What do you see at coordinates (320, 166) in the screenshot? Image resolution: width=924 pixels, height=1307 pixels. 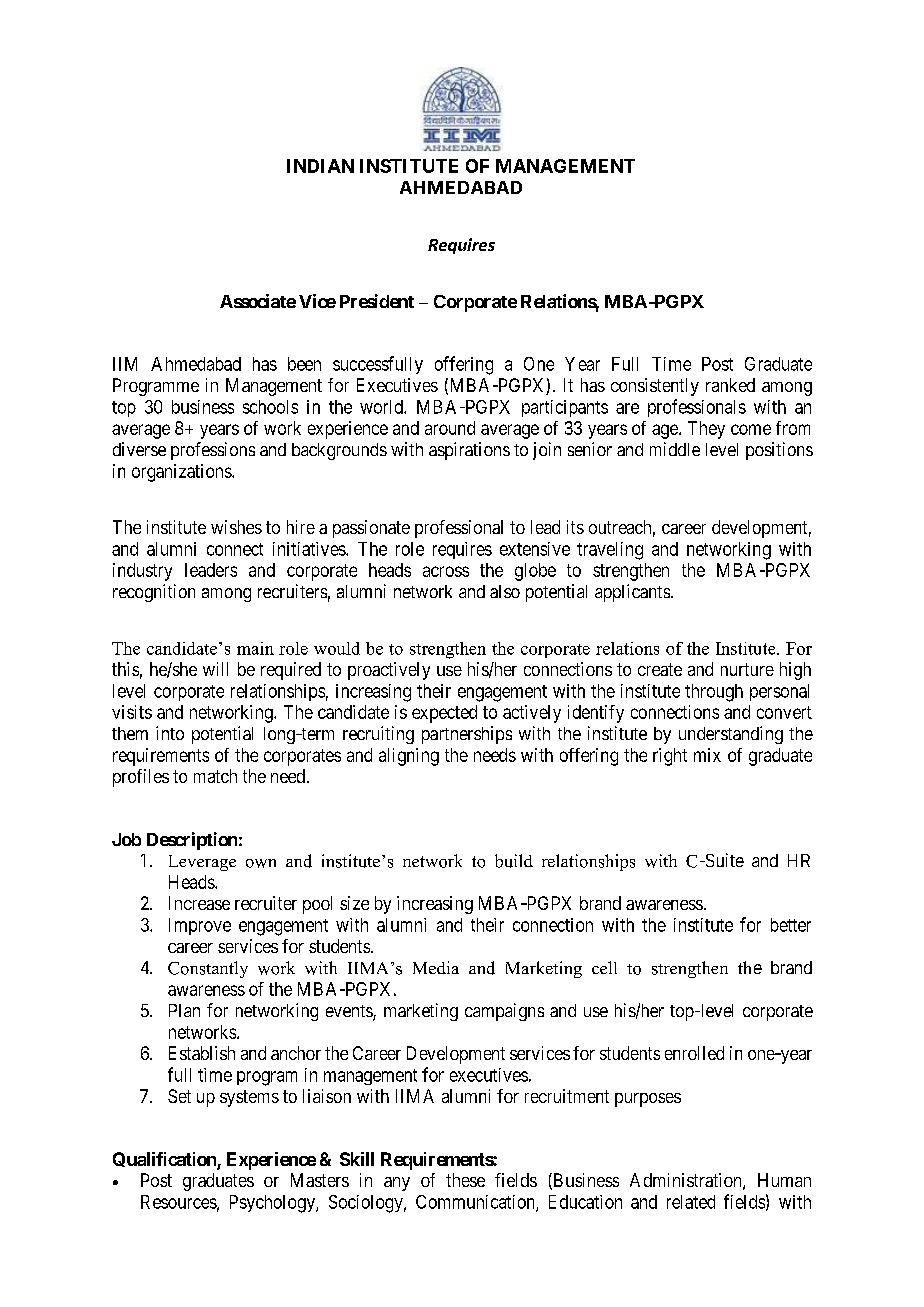 I see `INDIAN` at bounding box center [320, 166].
